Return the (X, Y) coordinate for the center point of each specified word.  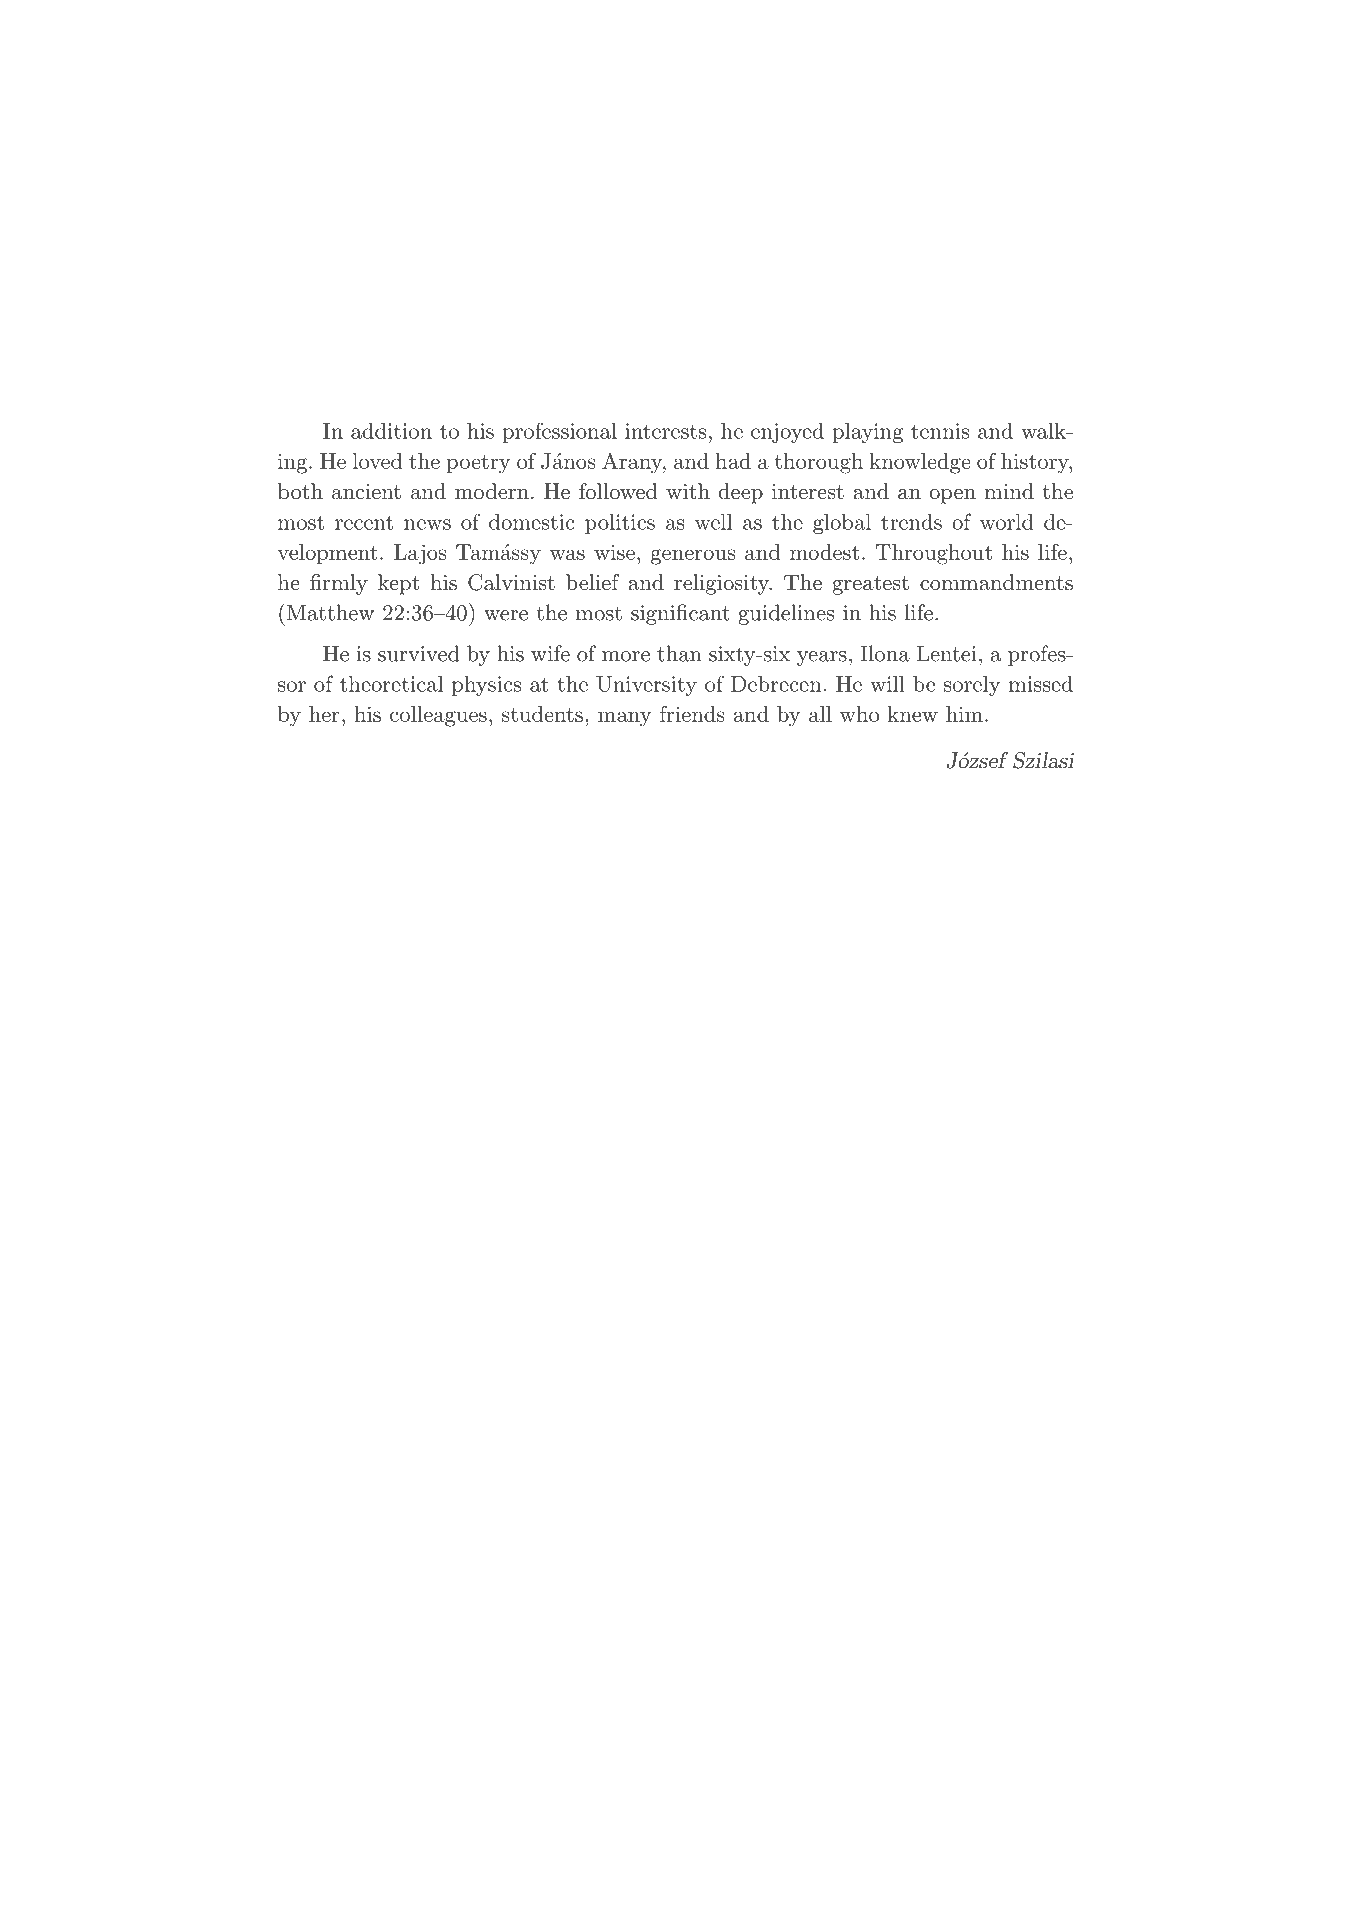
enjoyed (787, 433)
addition (391, 431)
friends (692, 714)
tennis (940, 431)
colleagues (438, 716)
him (964, 714)
